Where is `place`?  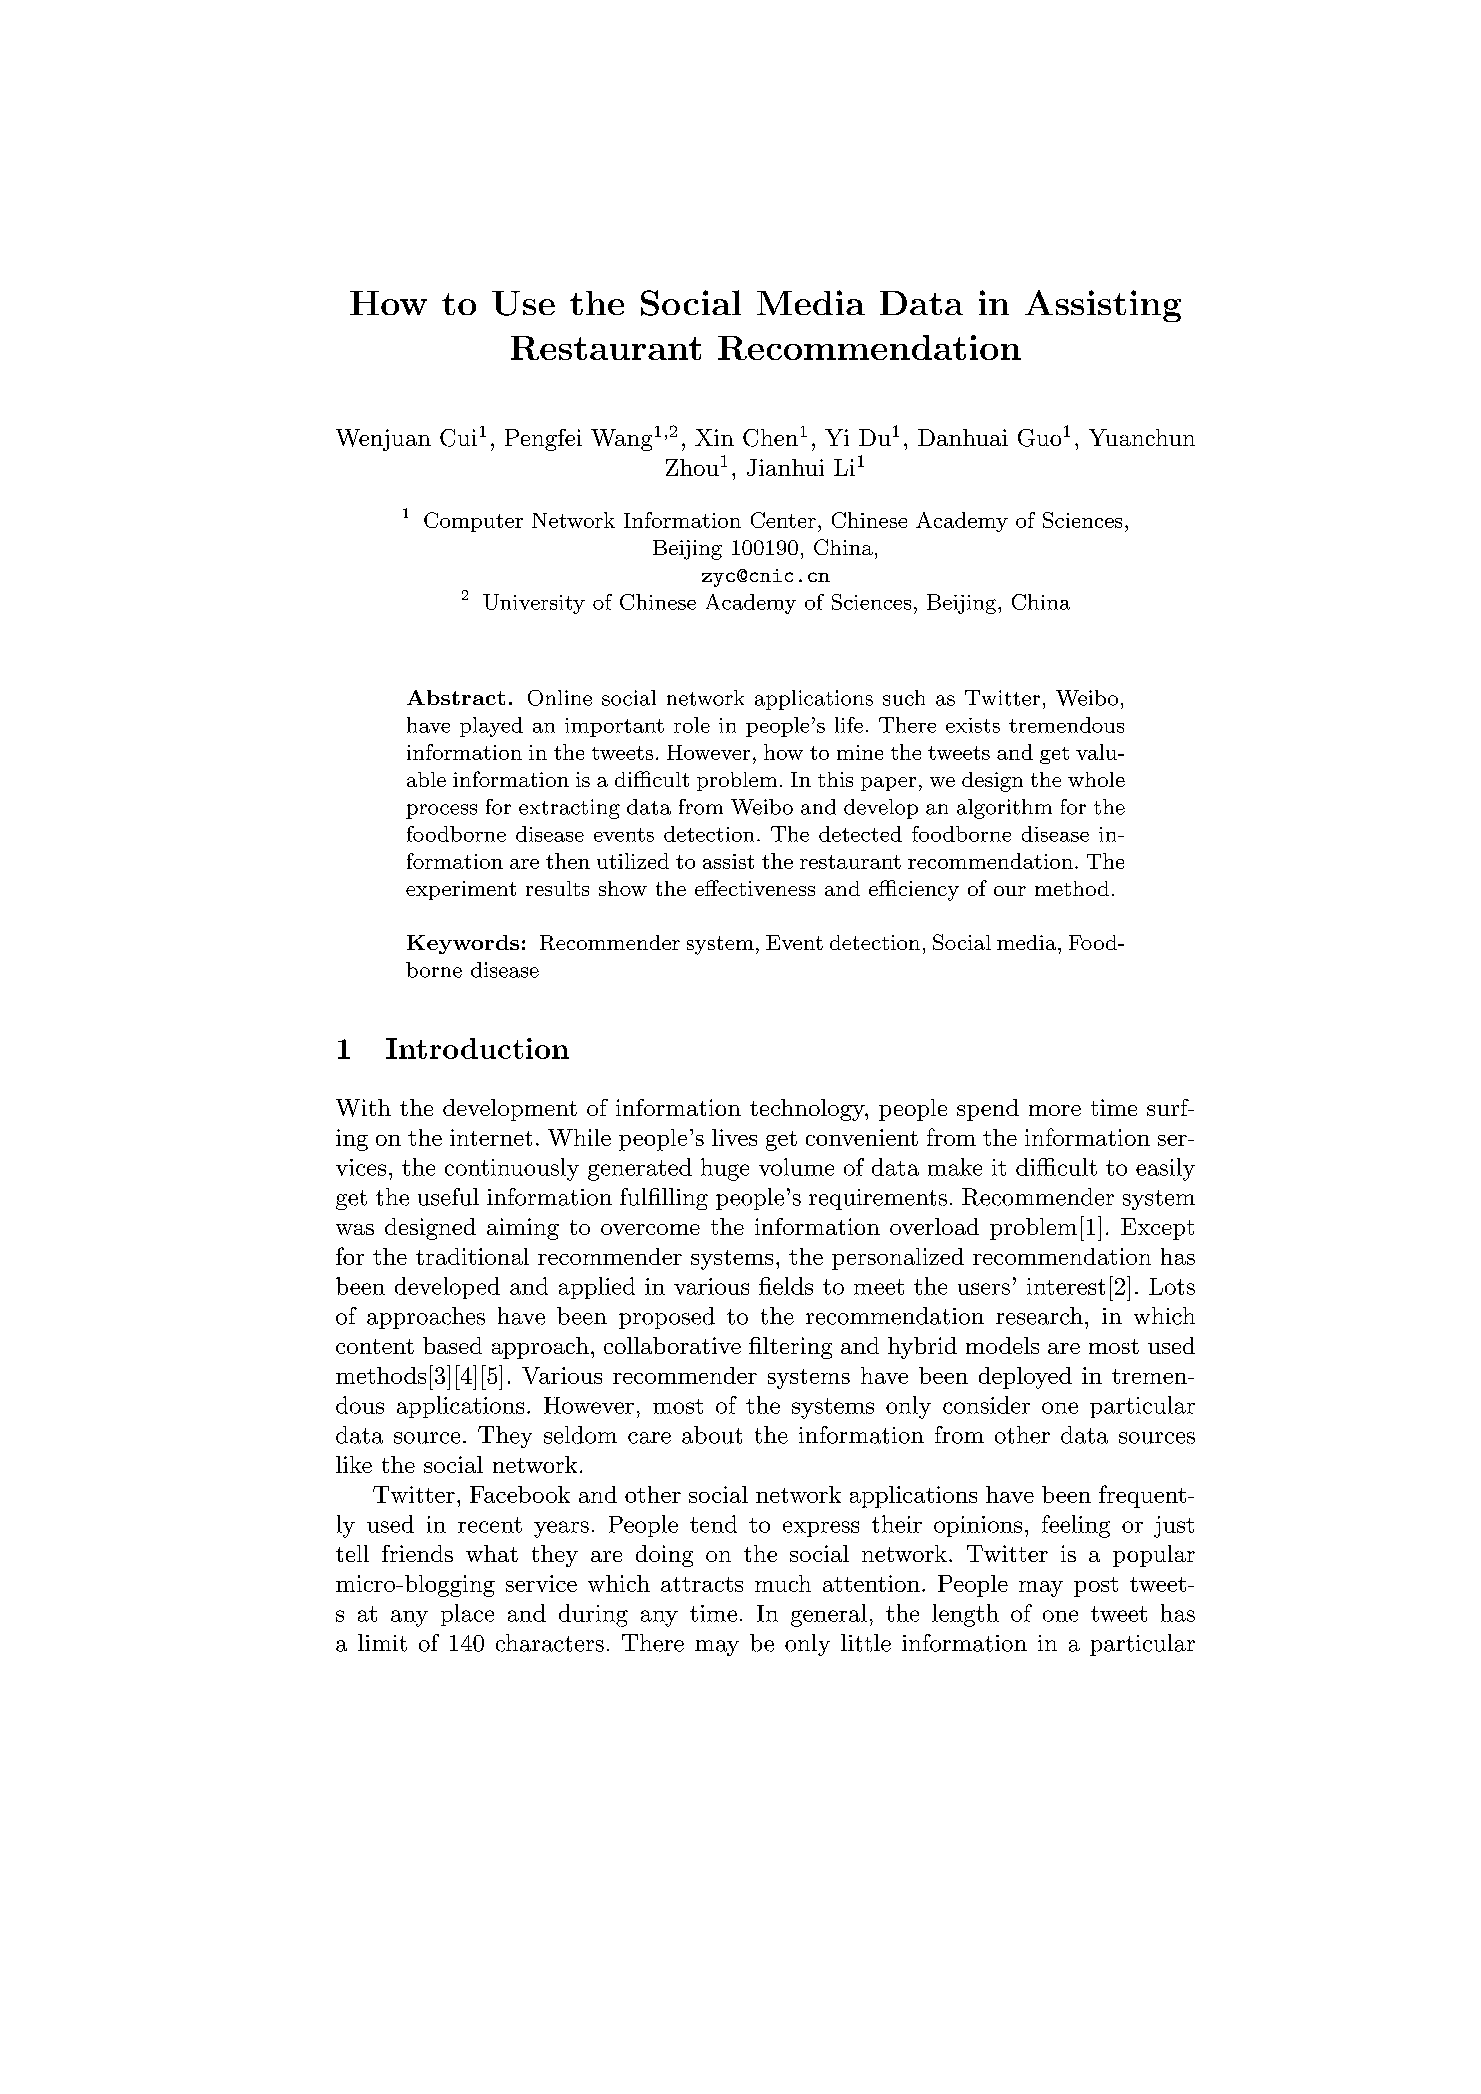 place is located at coordinates (467, 1615).
